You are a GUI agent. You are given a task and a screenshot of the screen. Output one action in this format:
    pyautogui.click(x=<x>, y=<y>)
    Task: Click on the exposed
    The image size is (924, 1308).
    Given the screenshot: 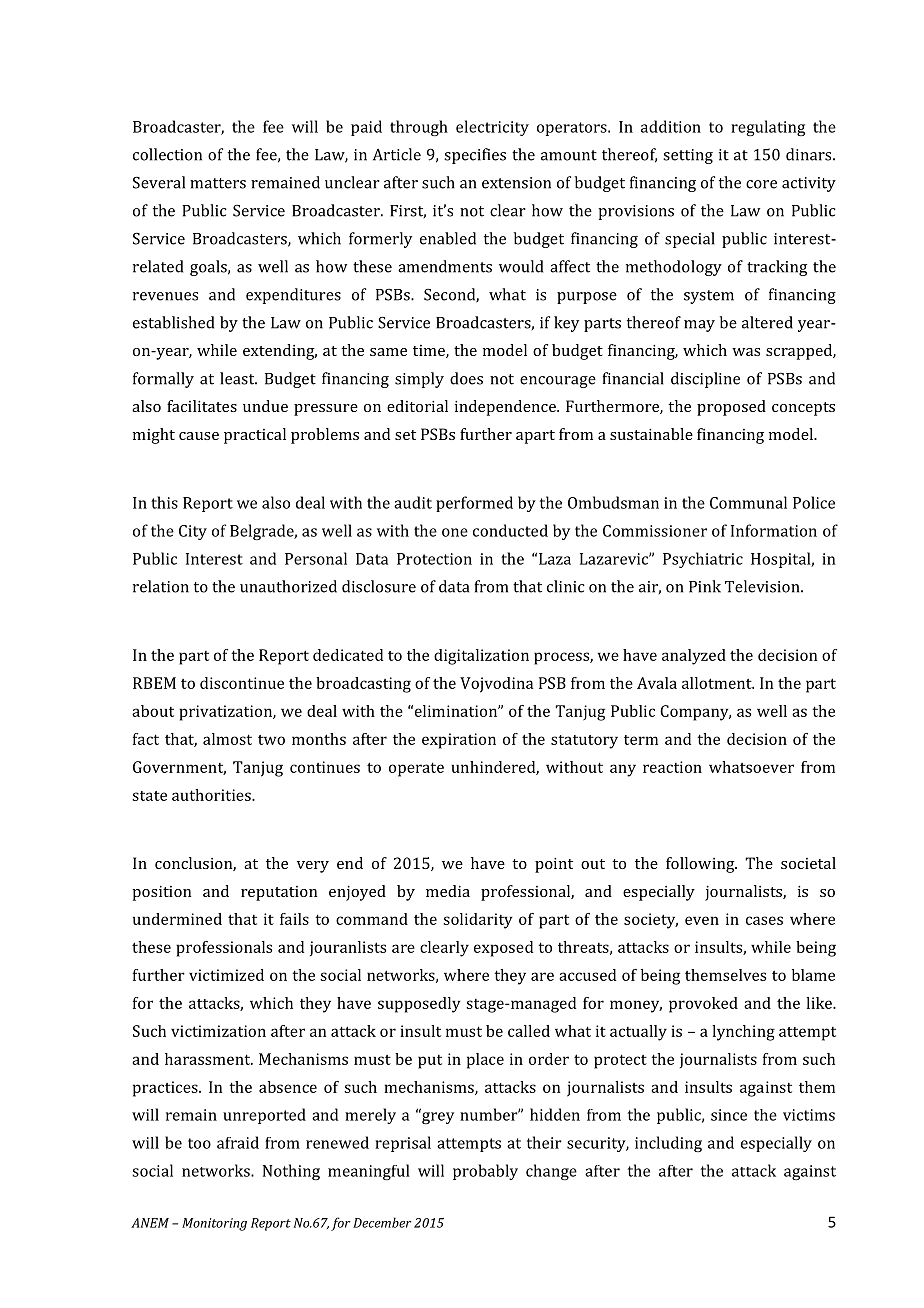 What is the action you would take?
    pyautogui.click(x=503, y=949)
